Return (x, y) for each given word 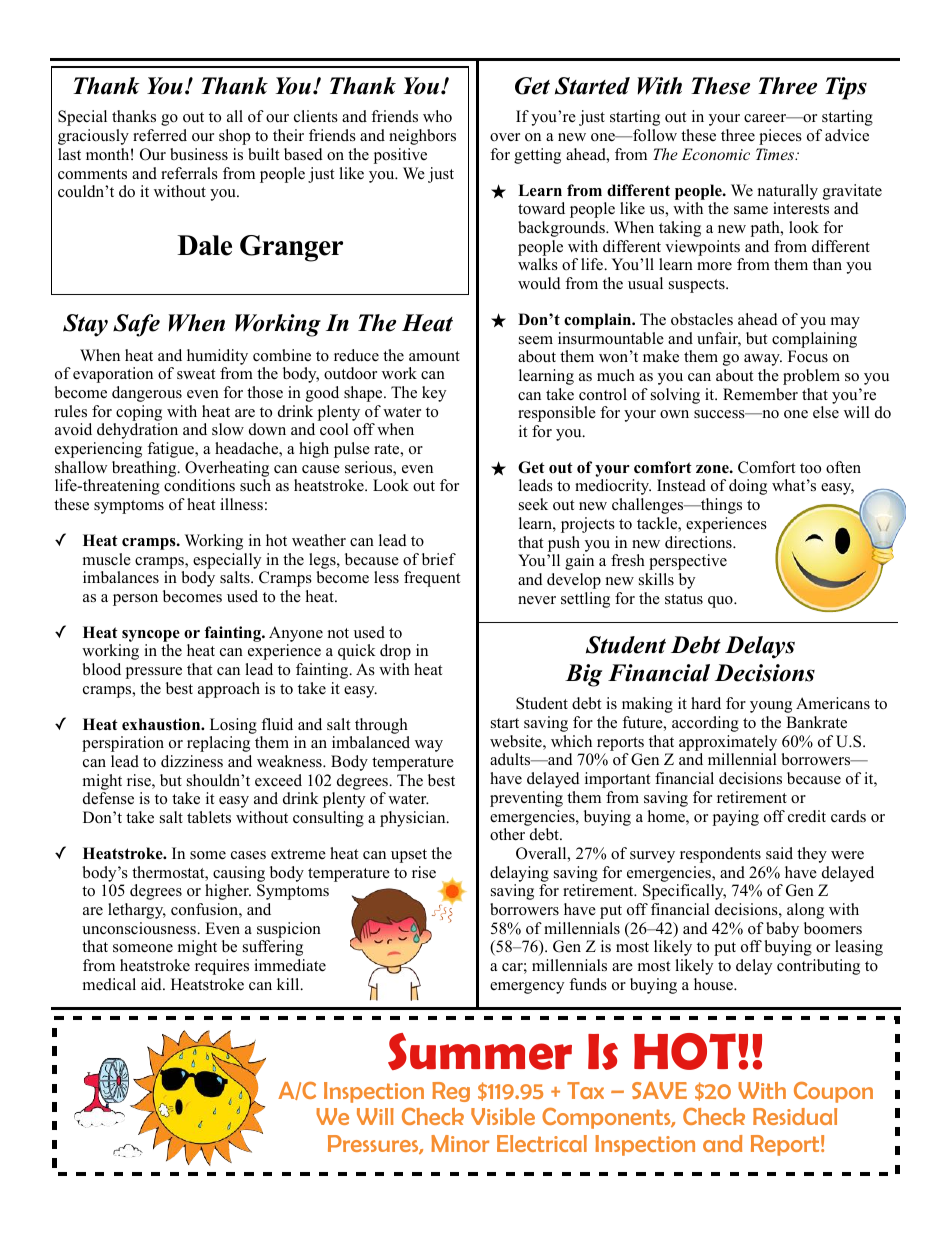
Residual (795, 1116)
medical (109, 984)
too (810, 468)
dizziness (192, 761)
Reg (451, 1092)
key (434, 394)
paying (736, 818)
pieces (780, 137)
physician (414, 819)
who (437, 116)
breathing (145, 469)
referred (160, 135)
